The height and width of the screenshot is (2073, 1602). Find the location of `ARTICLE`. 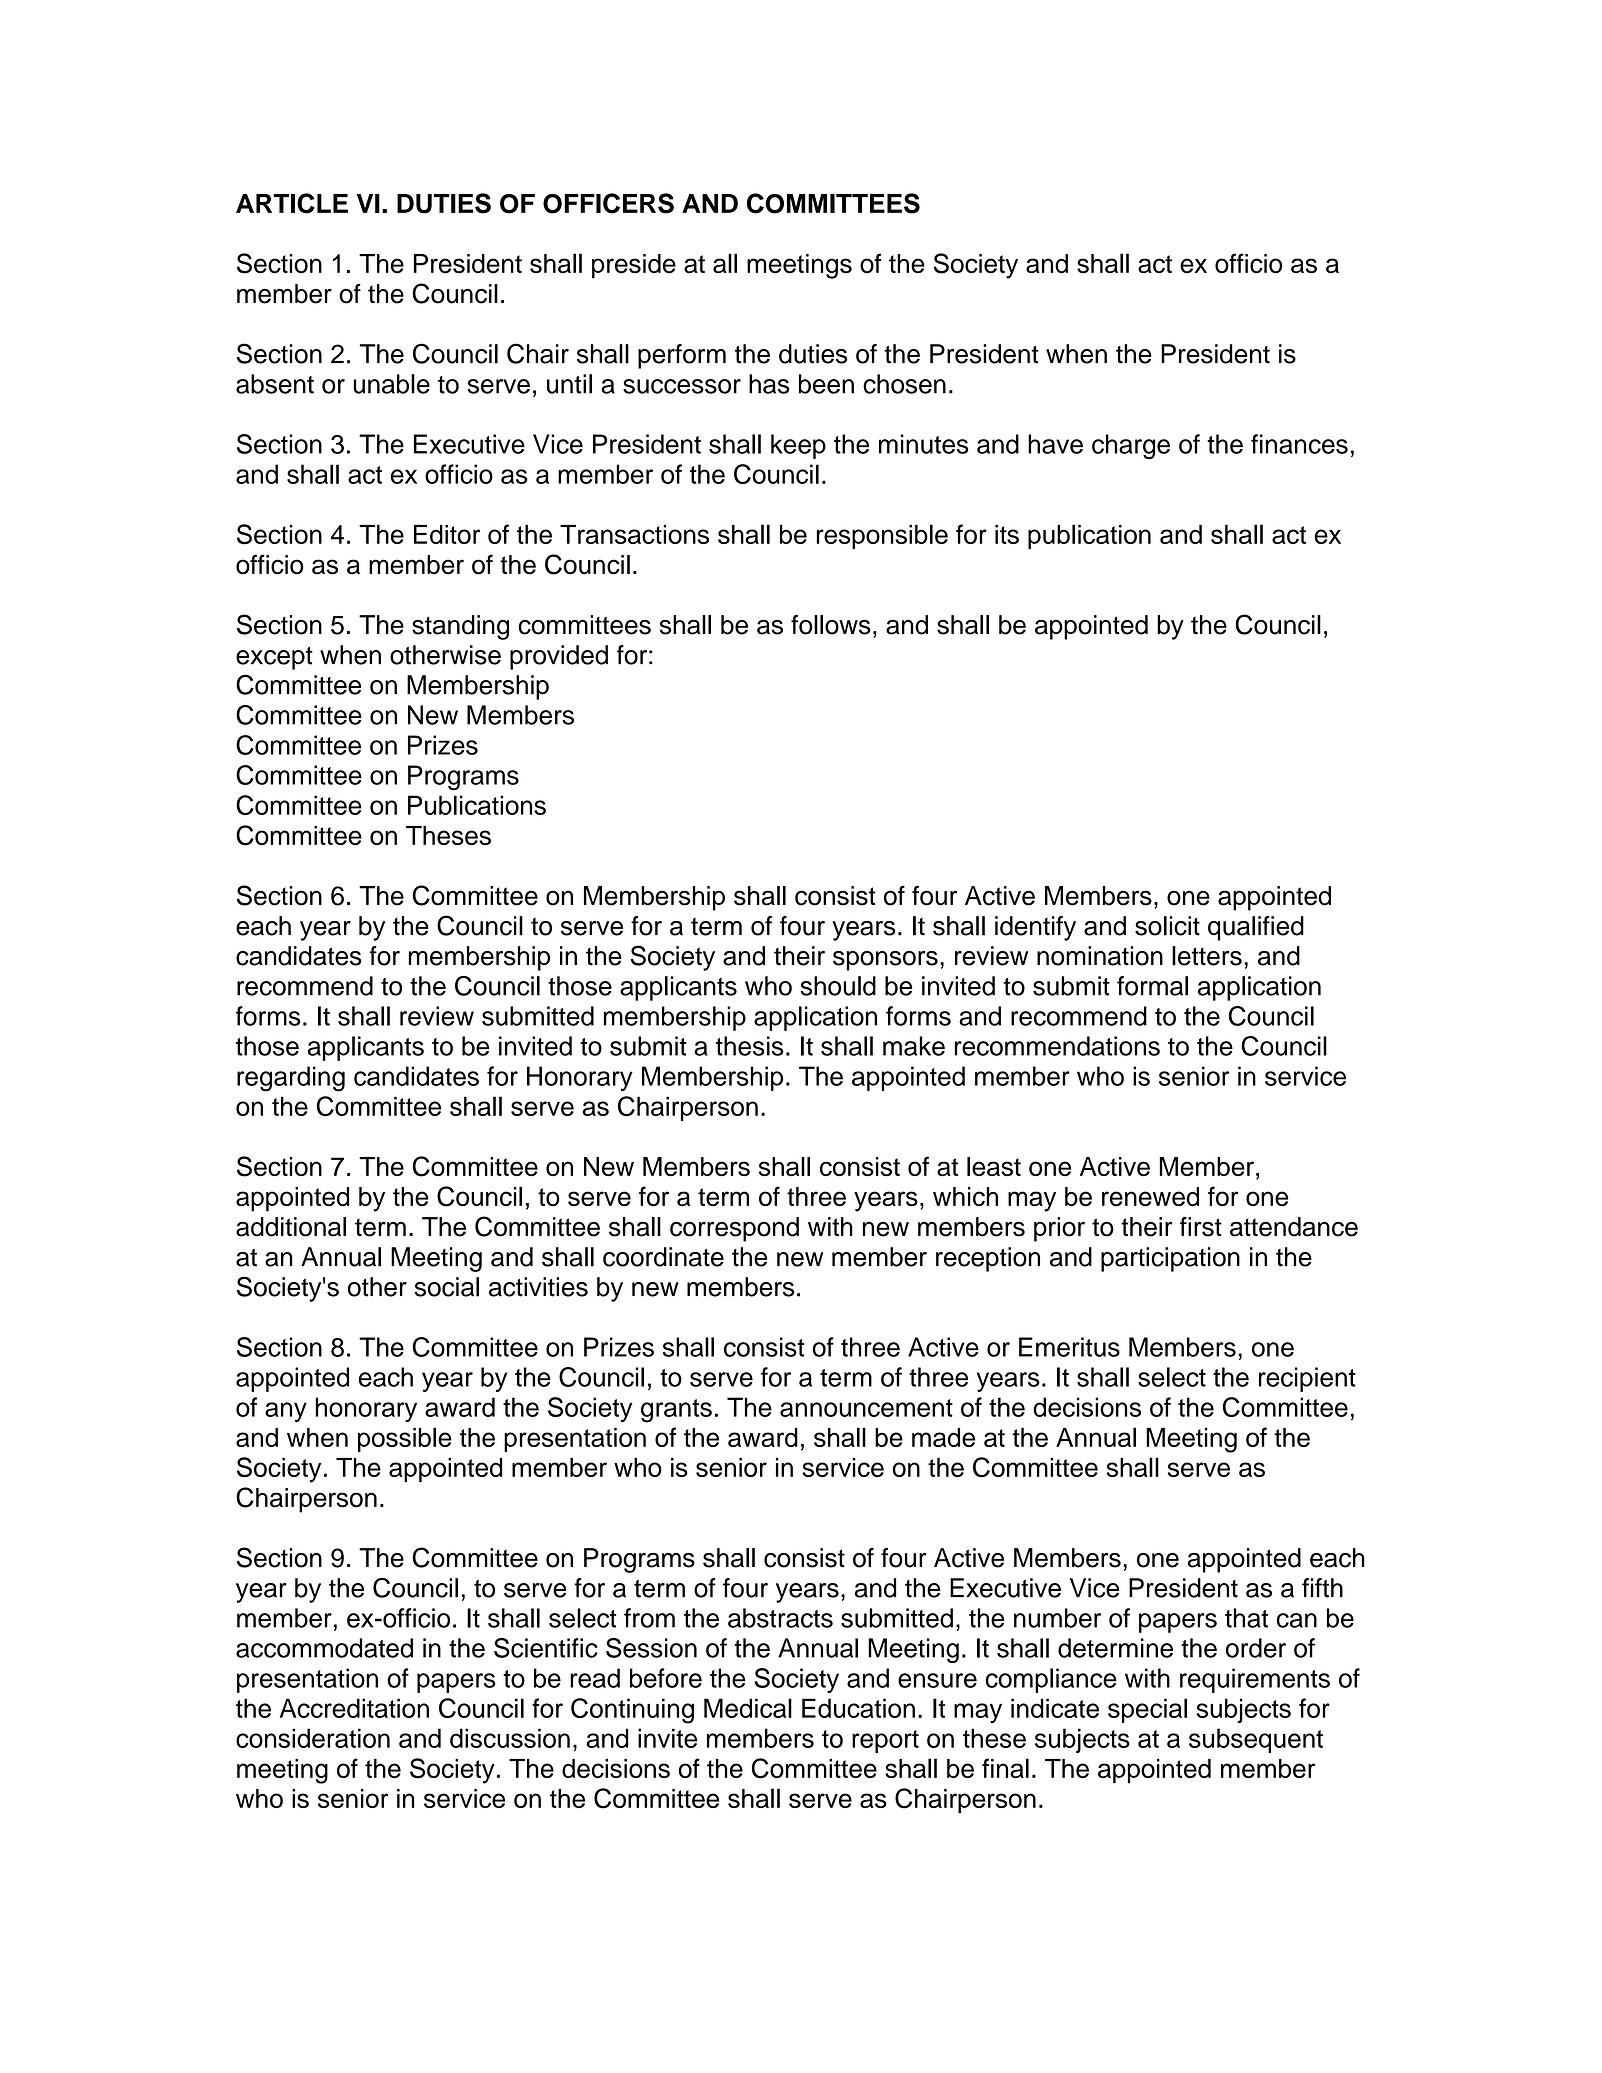

ARTICLE is located at coordinates (292, 203).
